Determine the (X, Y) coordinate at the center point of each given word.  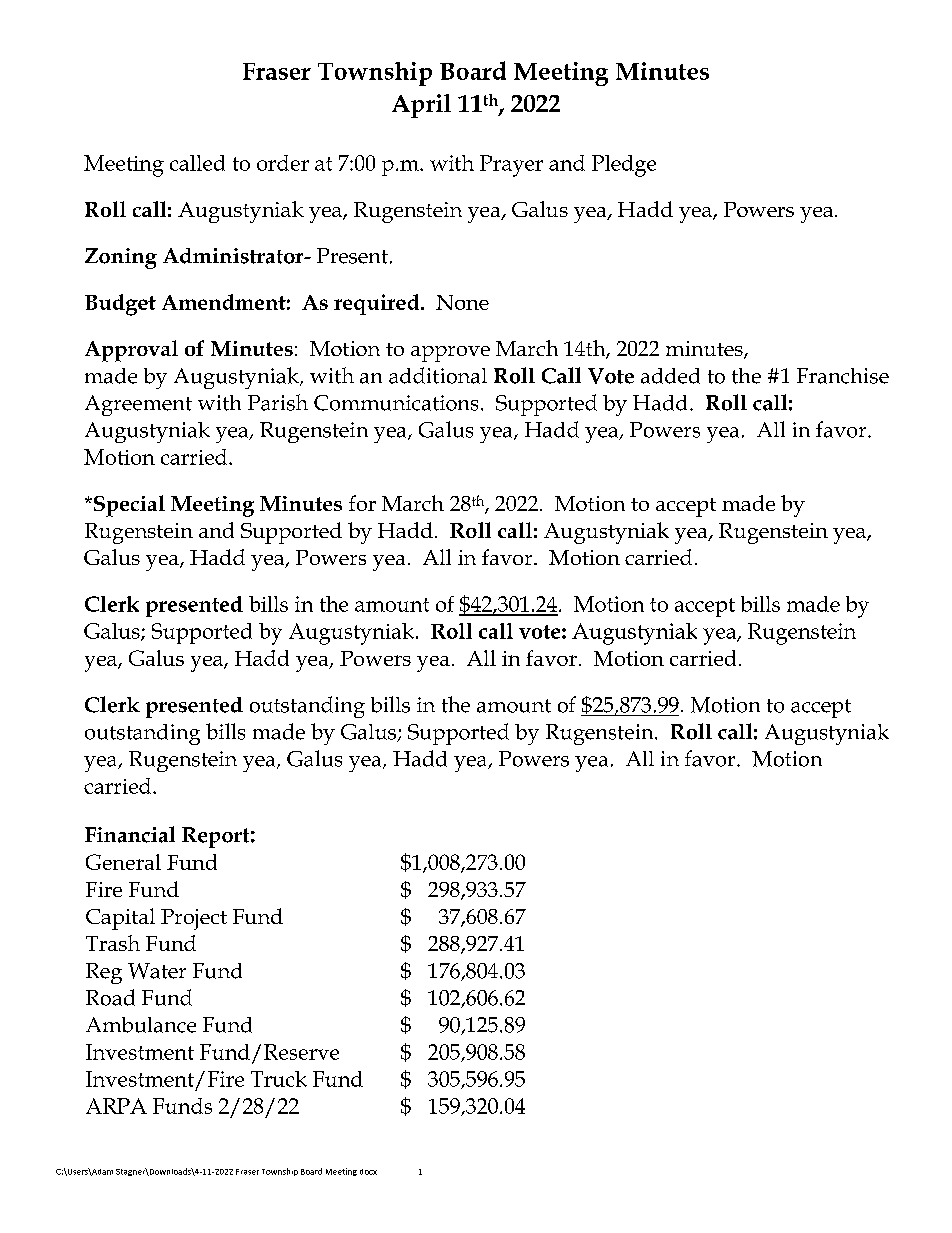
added (670, 376)
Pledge (624, 166)
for (362, 503)
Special (128, 506)
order (283, 163)
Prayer (511, 166)
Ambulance (141, 1025)
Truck (279, 1079)
